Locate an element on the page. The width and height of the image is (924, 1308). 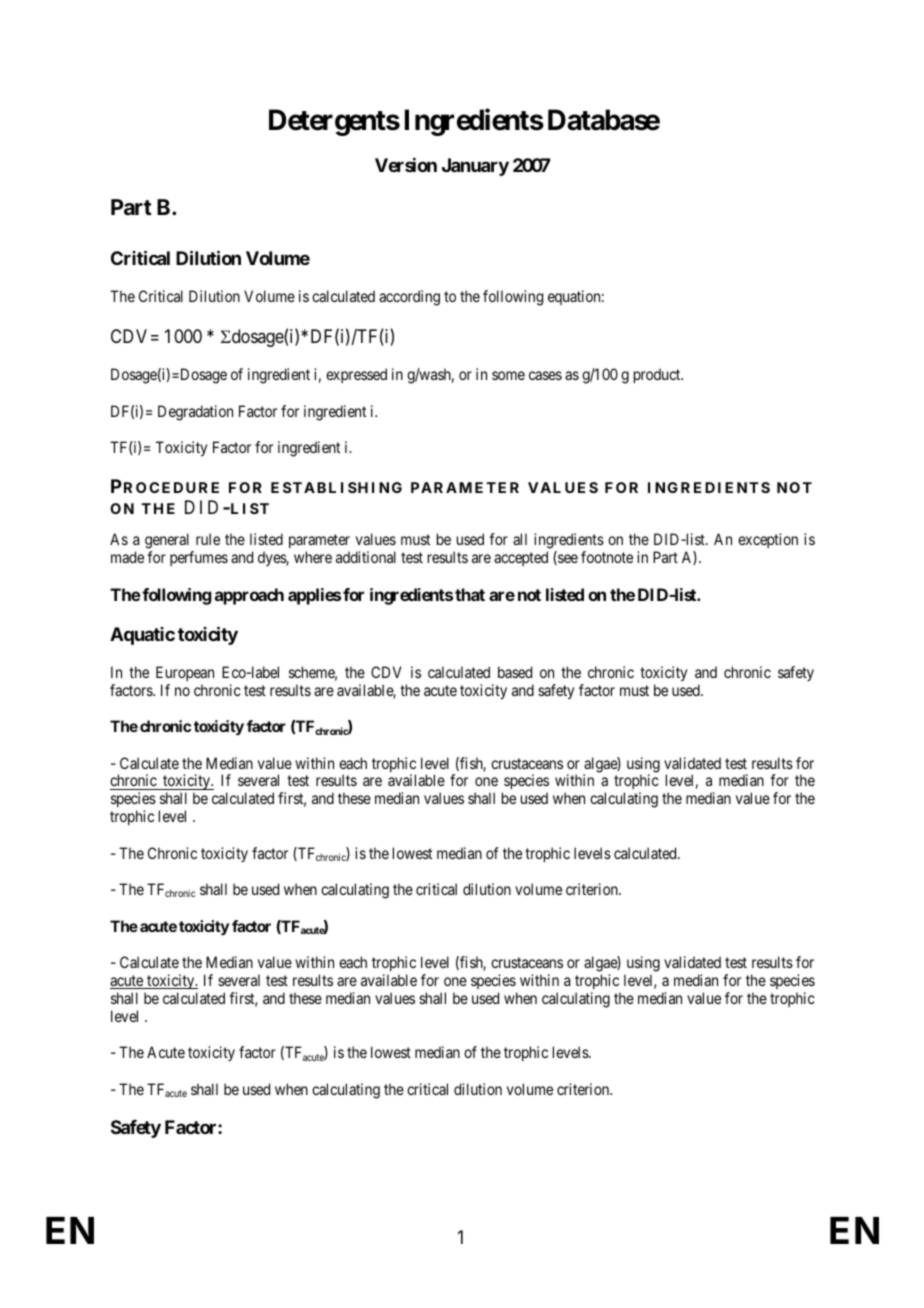
based is located at coordinates (515, 672).
